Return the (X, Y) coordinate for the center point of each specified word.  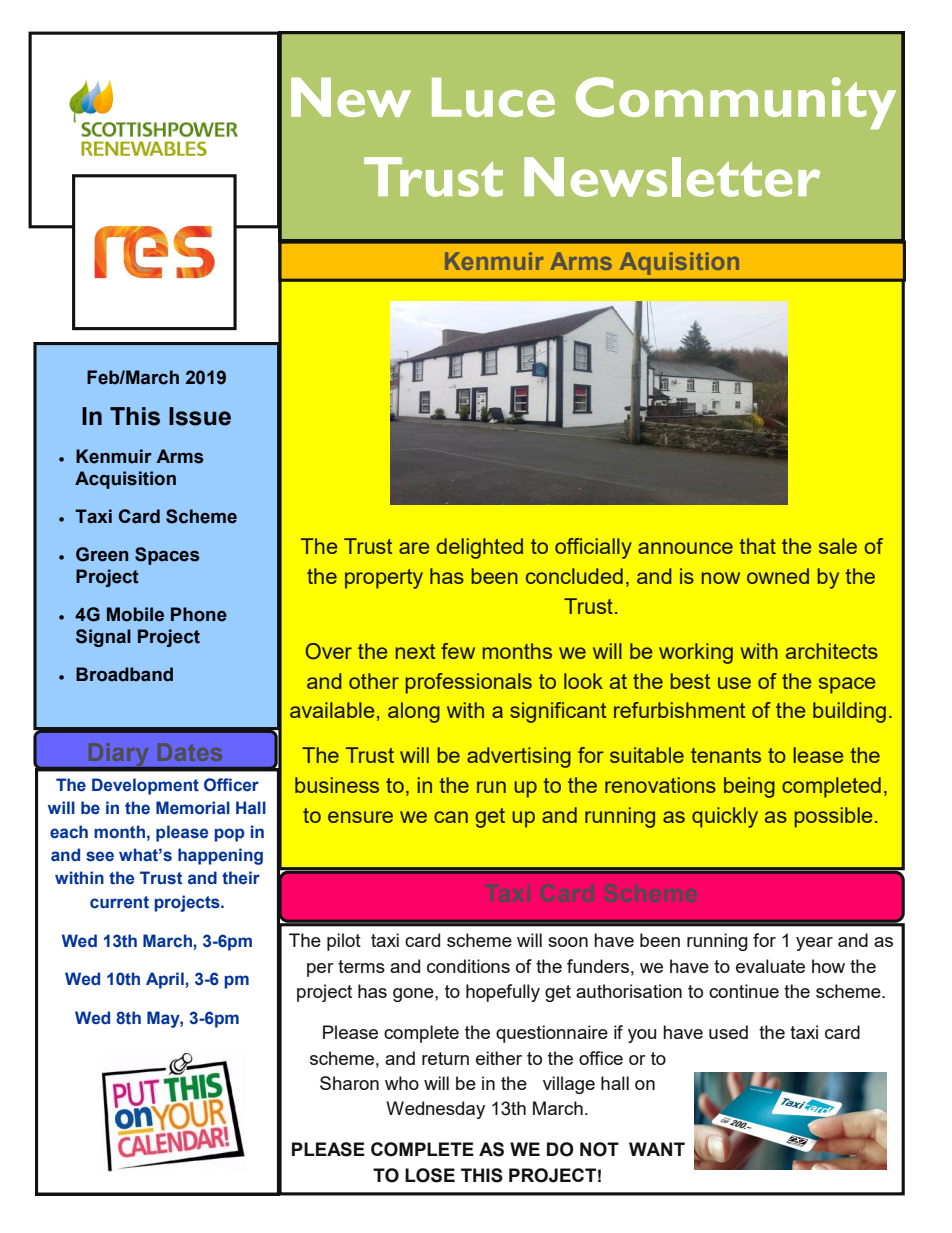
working (696, 653)
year (814, 944)
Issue (200, 416)
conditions (468, 966)
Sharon (349, 1083)
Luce (493, 97)
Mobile (135, 614)
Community (736, 103)
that (757, 546)
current (119, 902)
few (458, 651)
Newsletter (672, 177)
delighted (480, 548)
